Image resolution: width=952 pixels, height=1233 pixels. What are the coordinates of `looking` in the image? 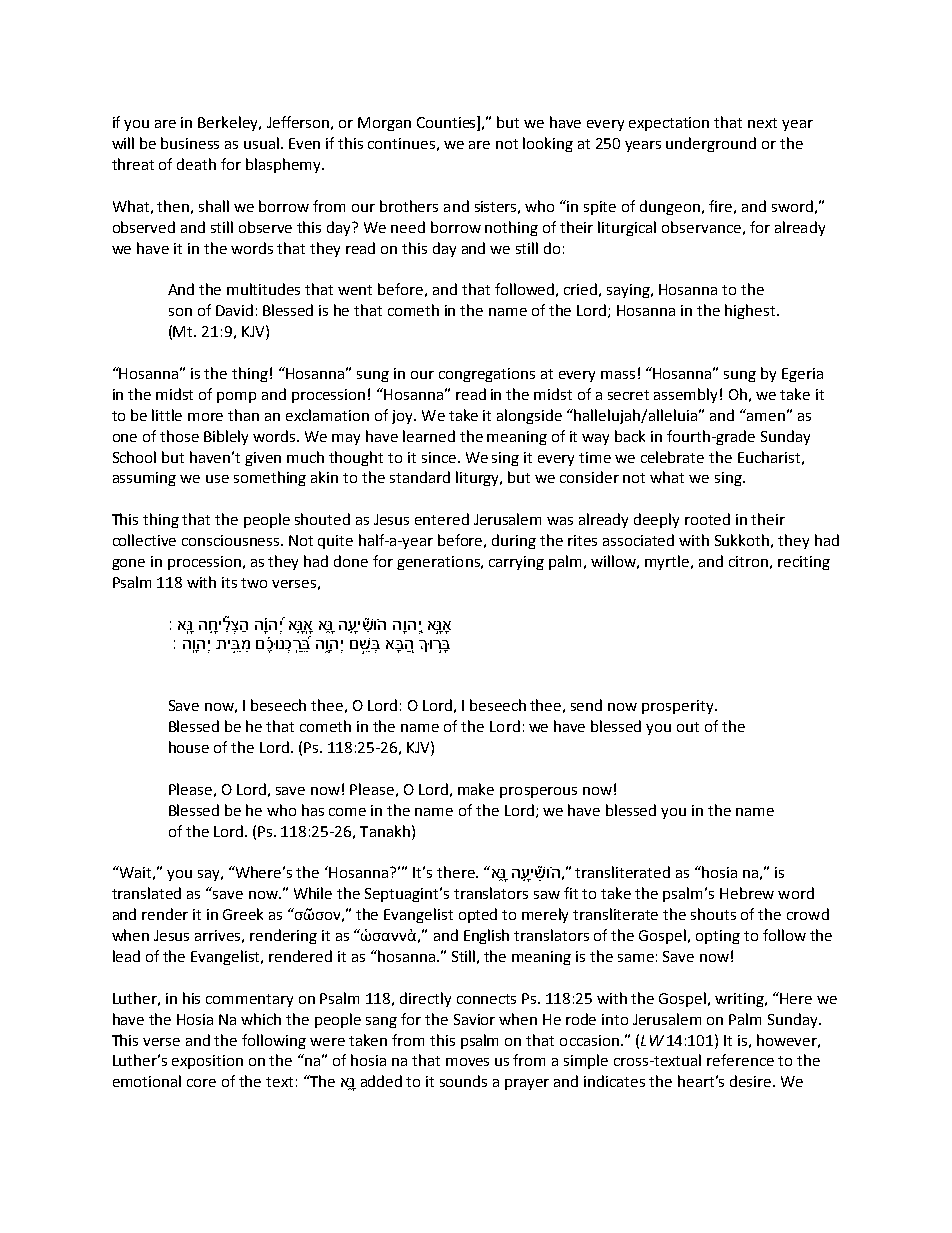 It's located at (548, 144).
